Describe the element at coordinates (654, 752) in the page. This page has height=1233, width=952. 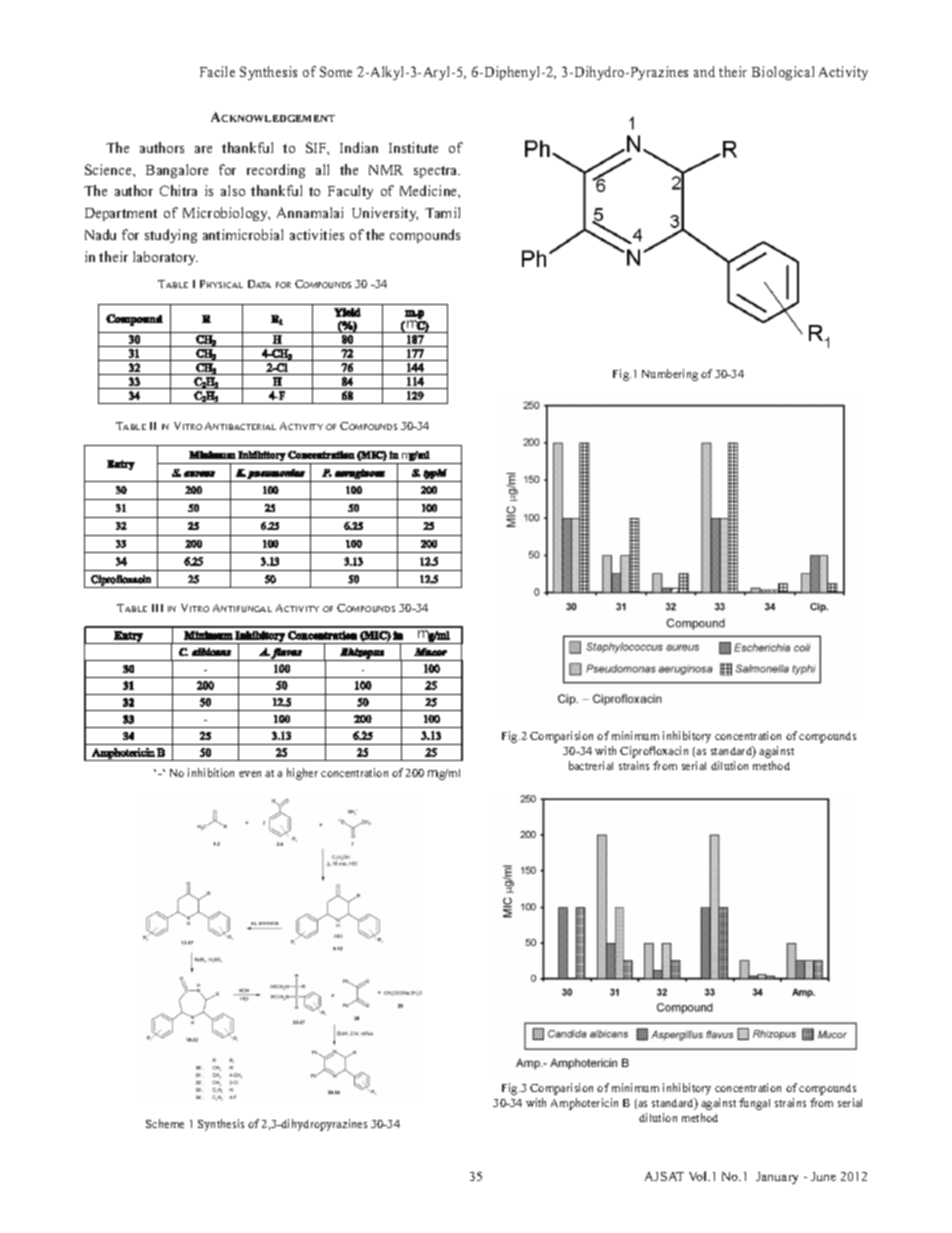
I see `Ciprofloxacin` at that location.
